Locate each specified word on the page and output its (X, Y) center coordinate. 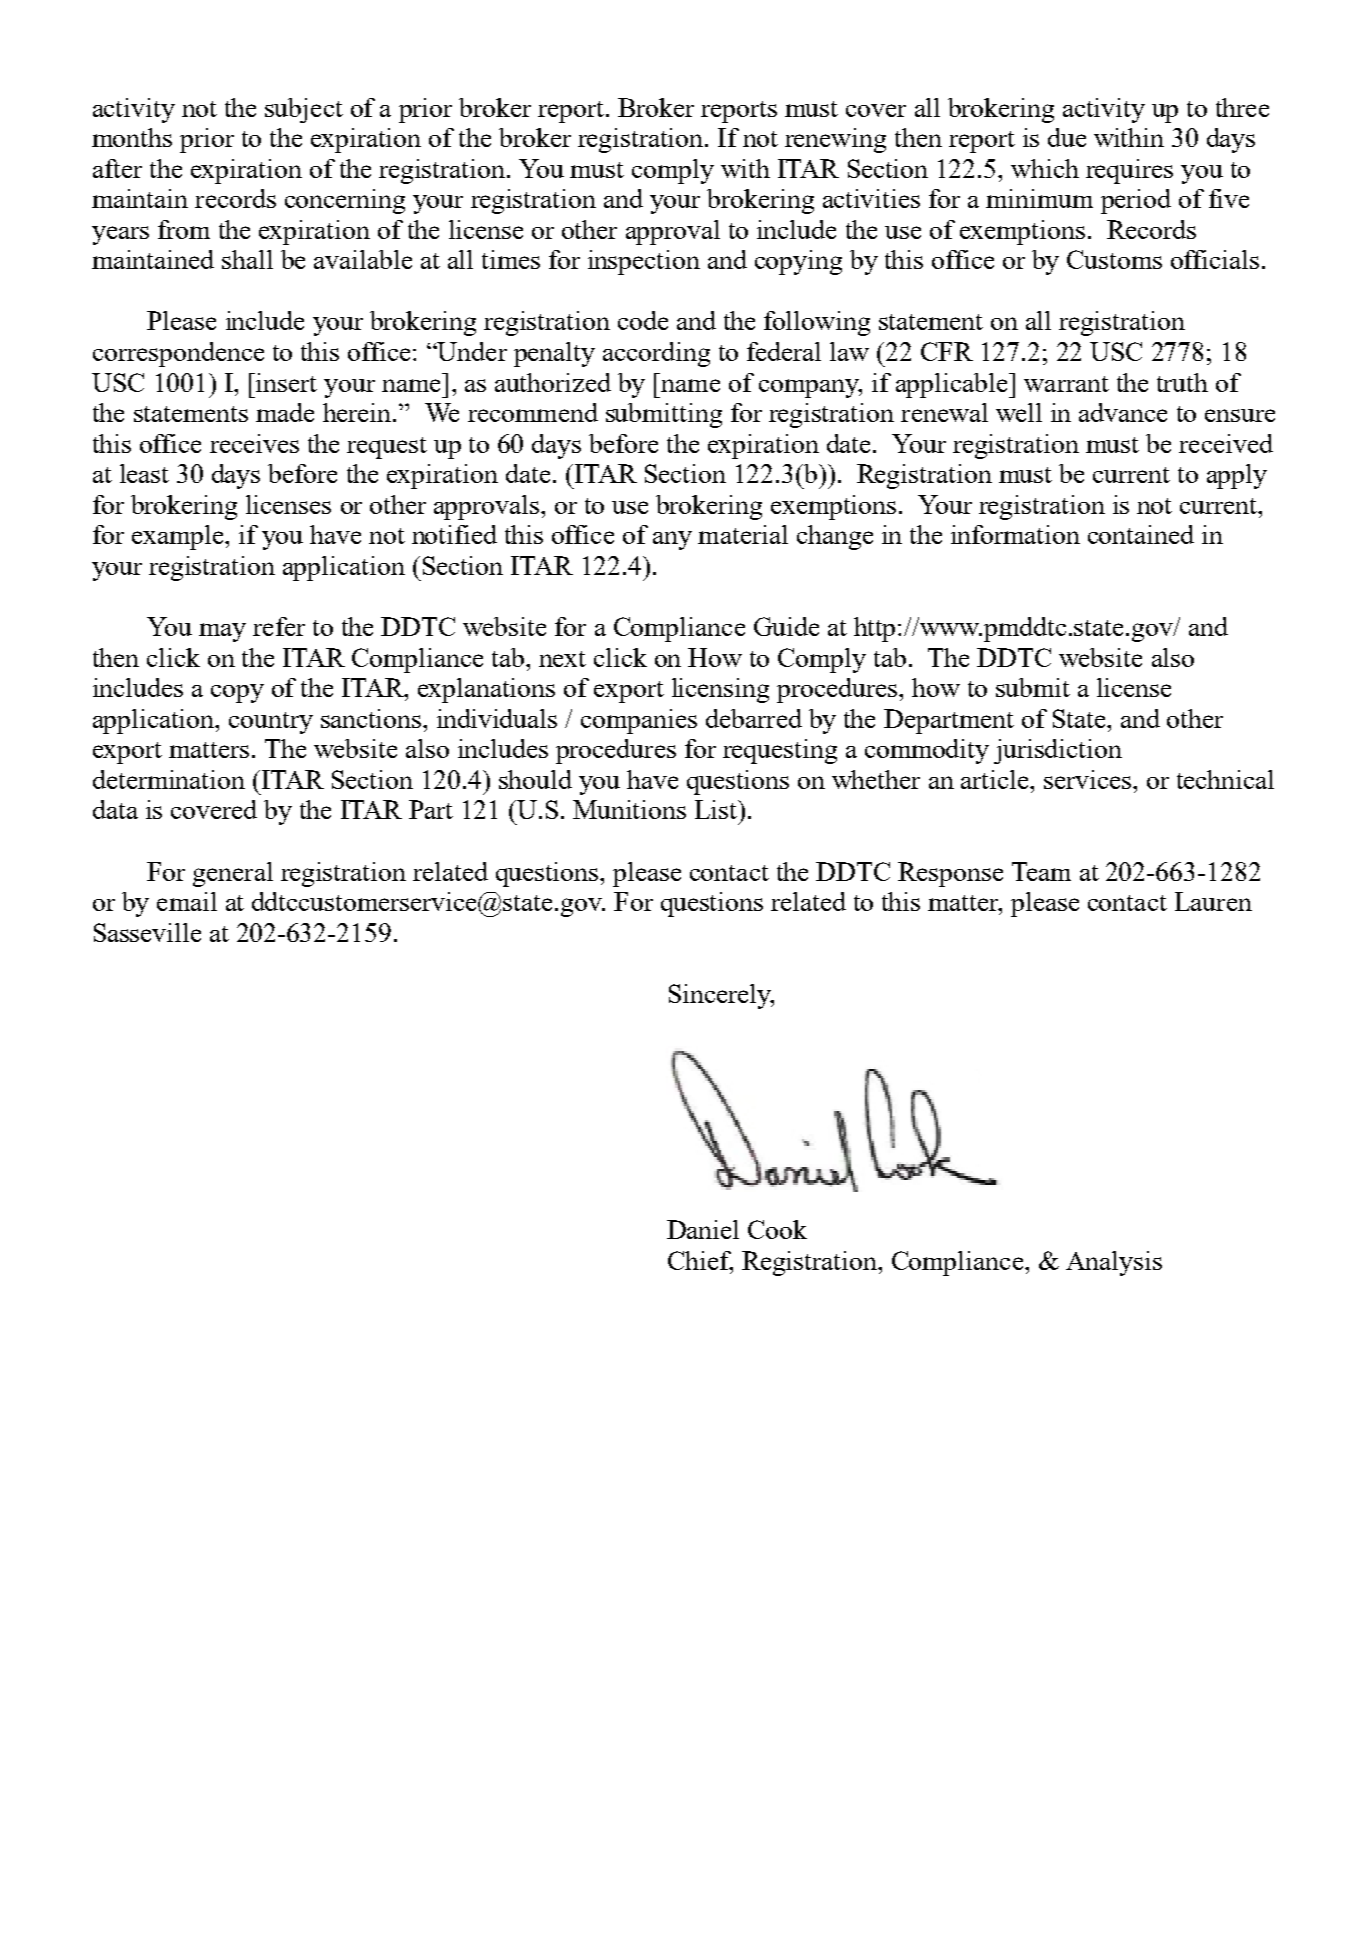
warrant (1066, 384)
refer (279, 626)
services (1087, 779)
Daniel (703, 1229)
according (656, 354)
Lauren (1213, 901)
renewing (835, 140)
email (187, 901)
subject (304, 110)
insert (285, 382)
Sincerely (721, 996)
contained (1141, 534)
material (743, 534)
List (717, 809)
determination (169, 779)
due (1067, 137)
